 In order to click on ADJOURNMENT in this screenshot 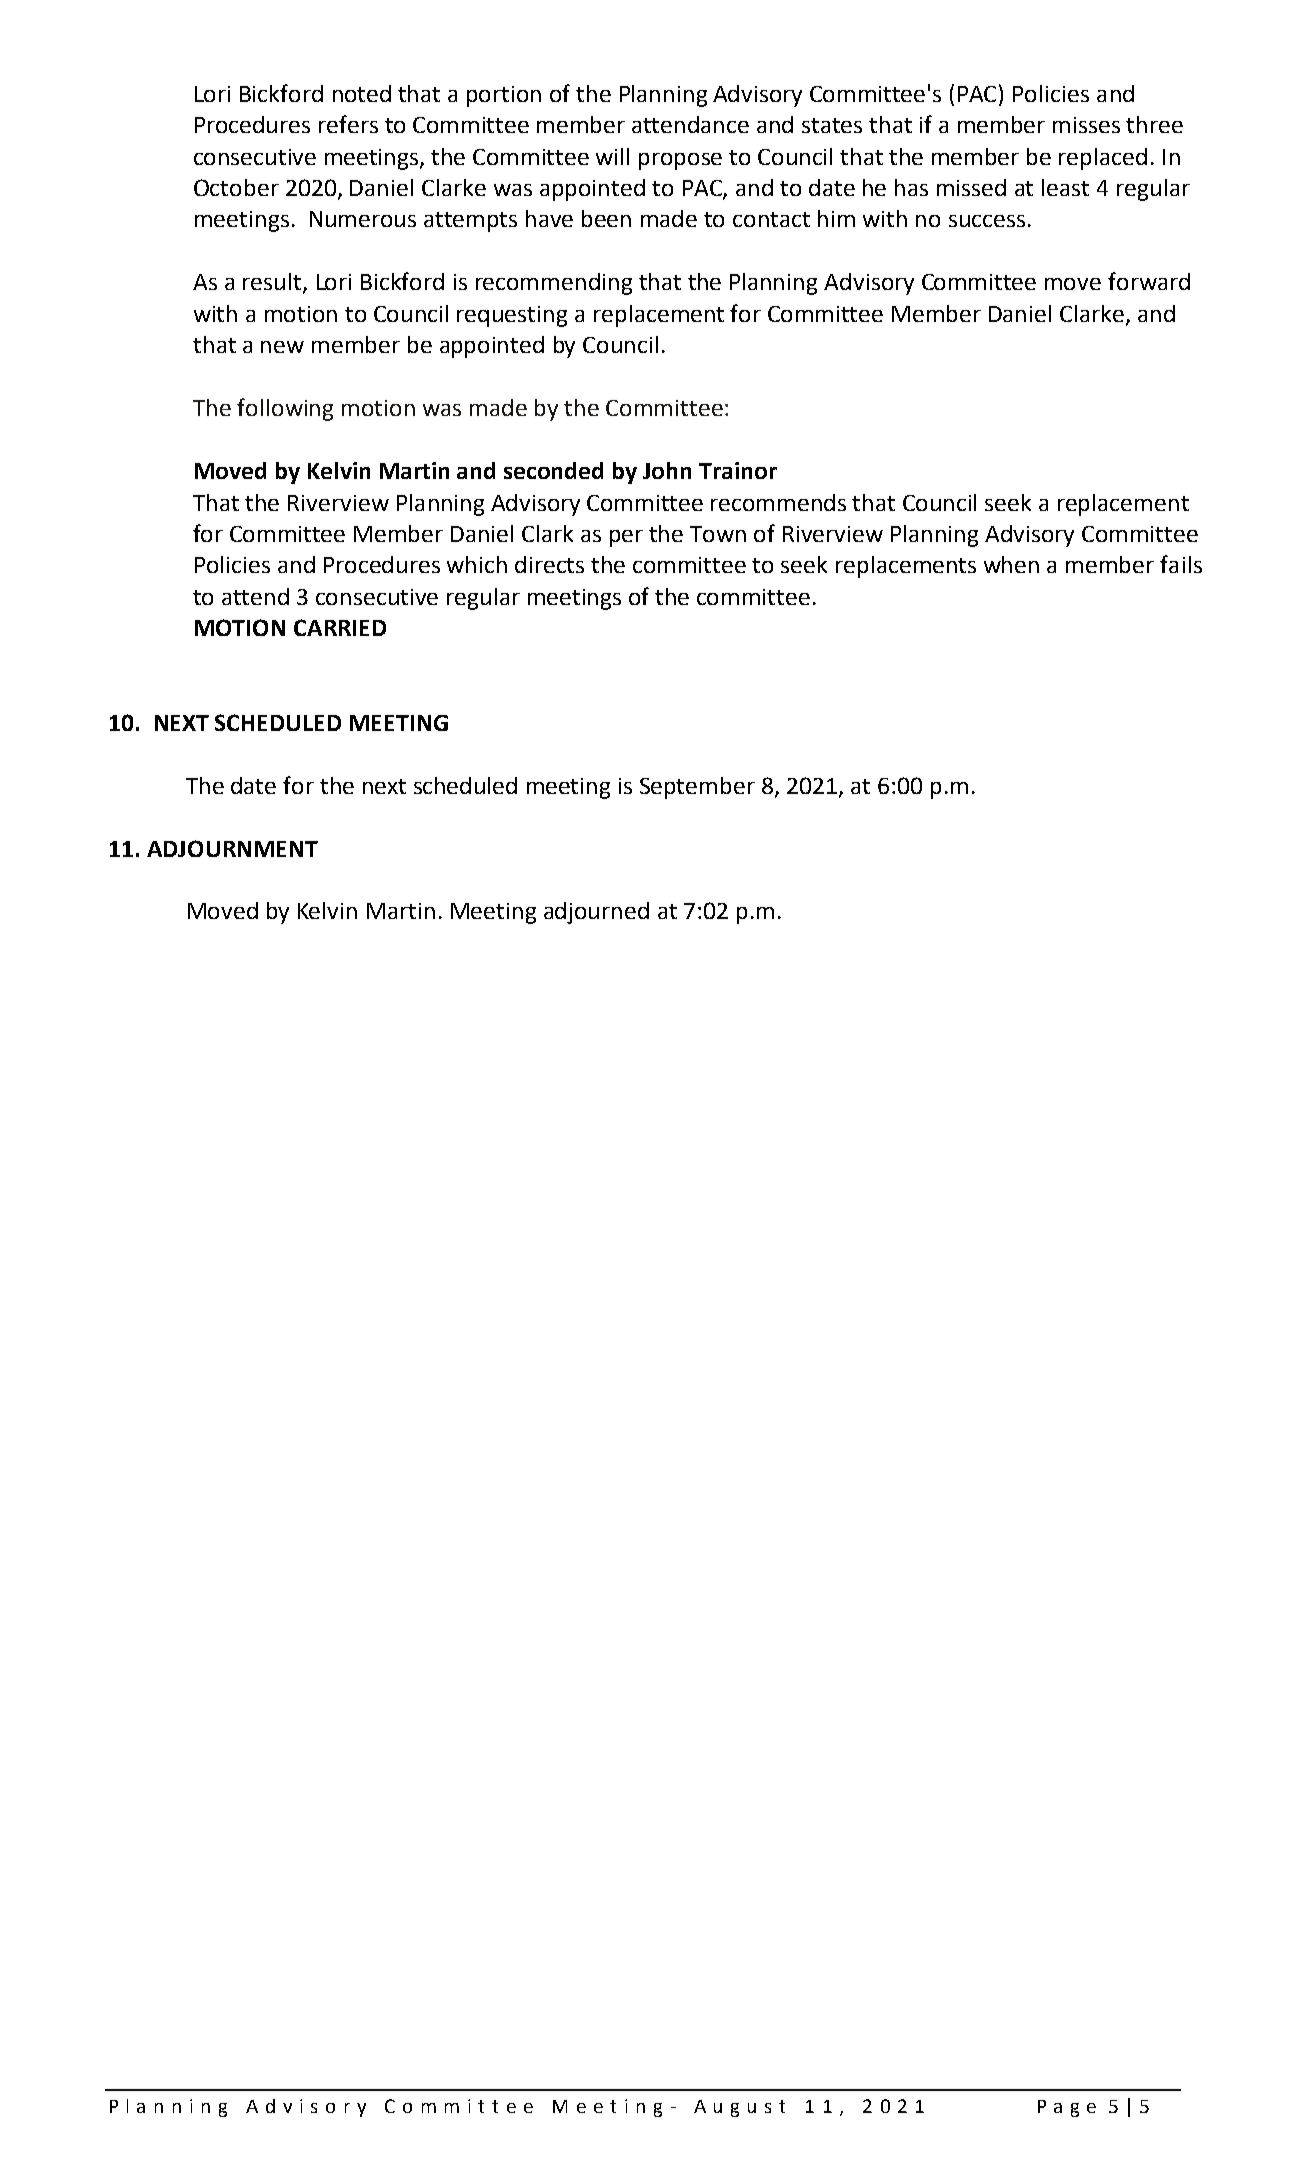, I will do `click(232, 848)`.
